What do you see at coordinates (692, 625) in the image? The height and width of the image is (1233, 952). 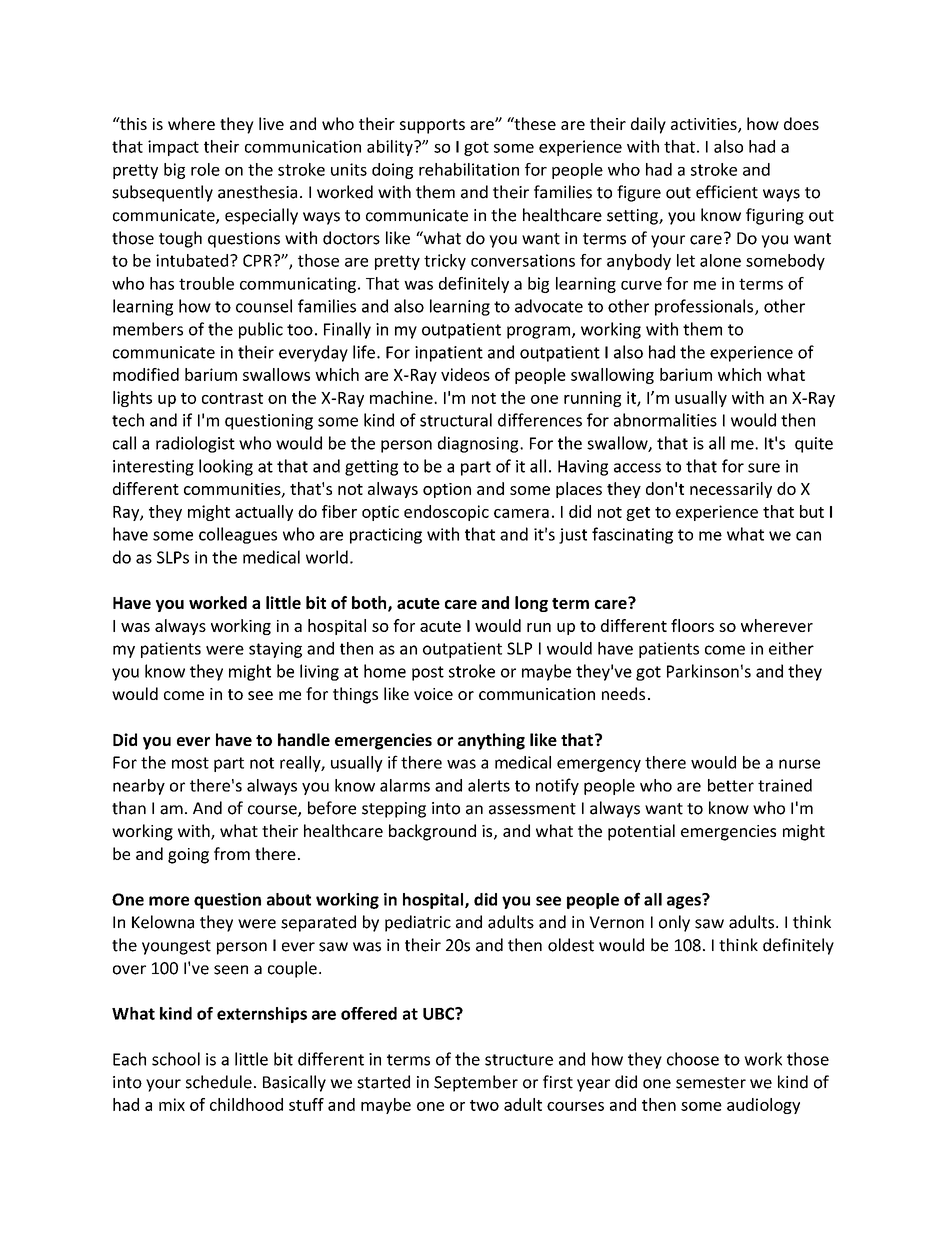 I see `floors` at bounding box center [692, 625].
